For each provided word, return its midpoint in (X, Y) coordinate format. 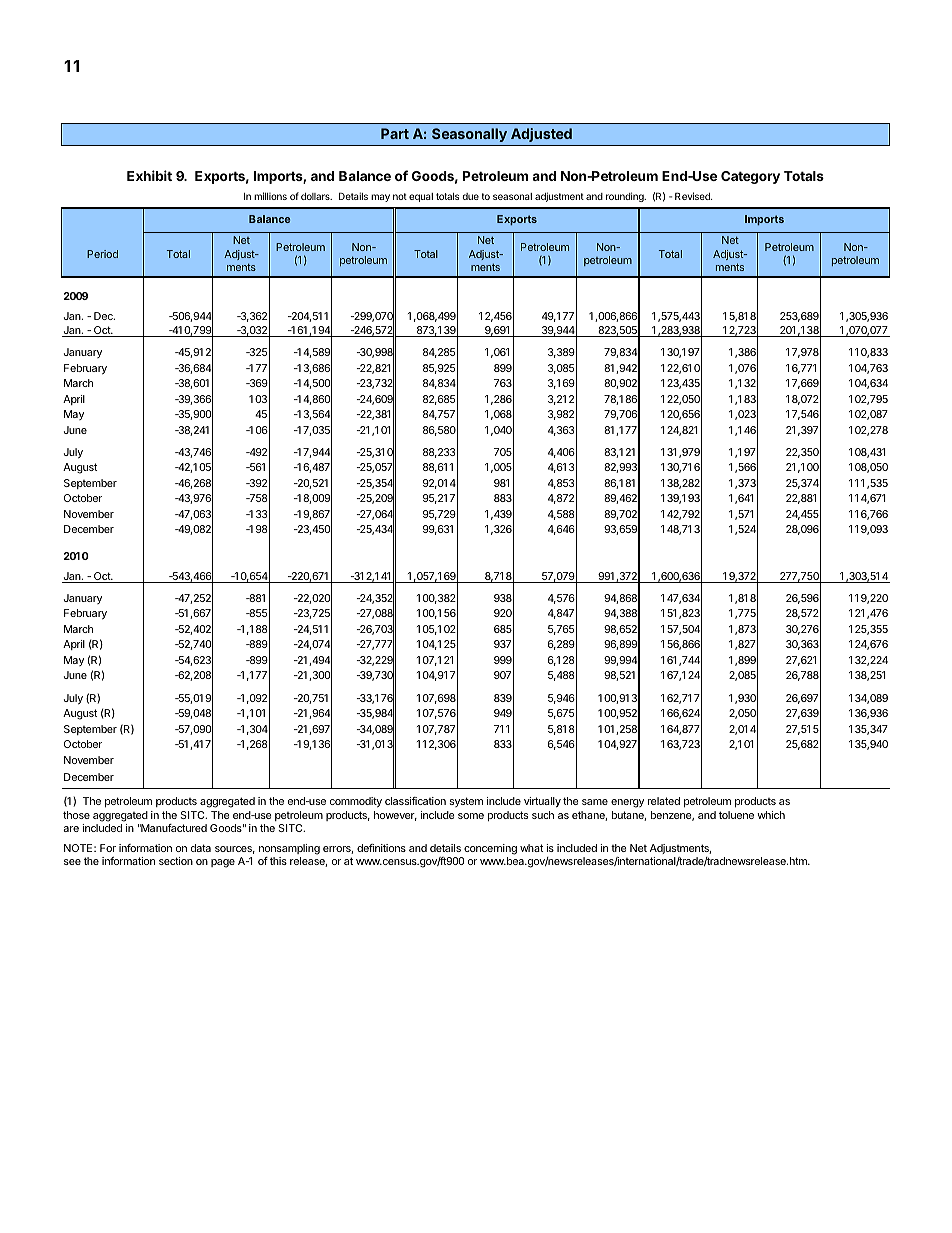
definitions (381, 848)
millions (270, 196)
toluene (736, 815)
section (176, 861)
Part (395, 133)
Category (750, 177)
